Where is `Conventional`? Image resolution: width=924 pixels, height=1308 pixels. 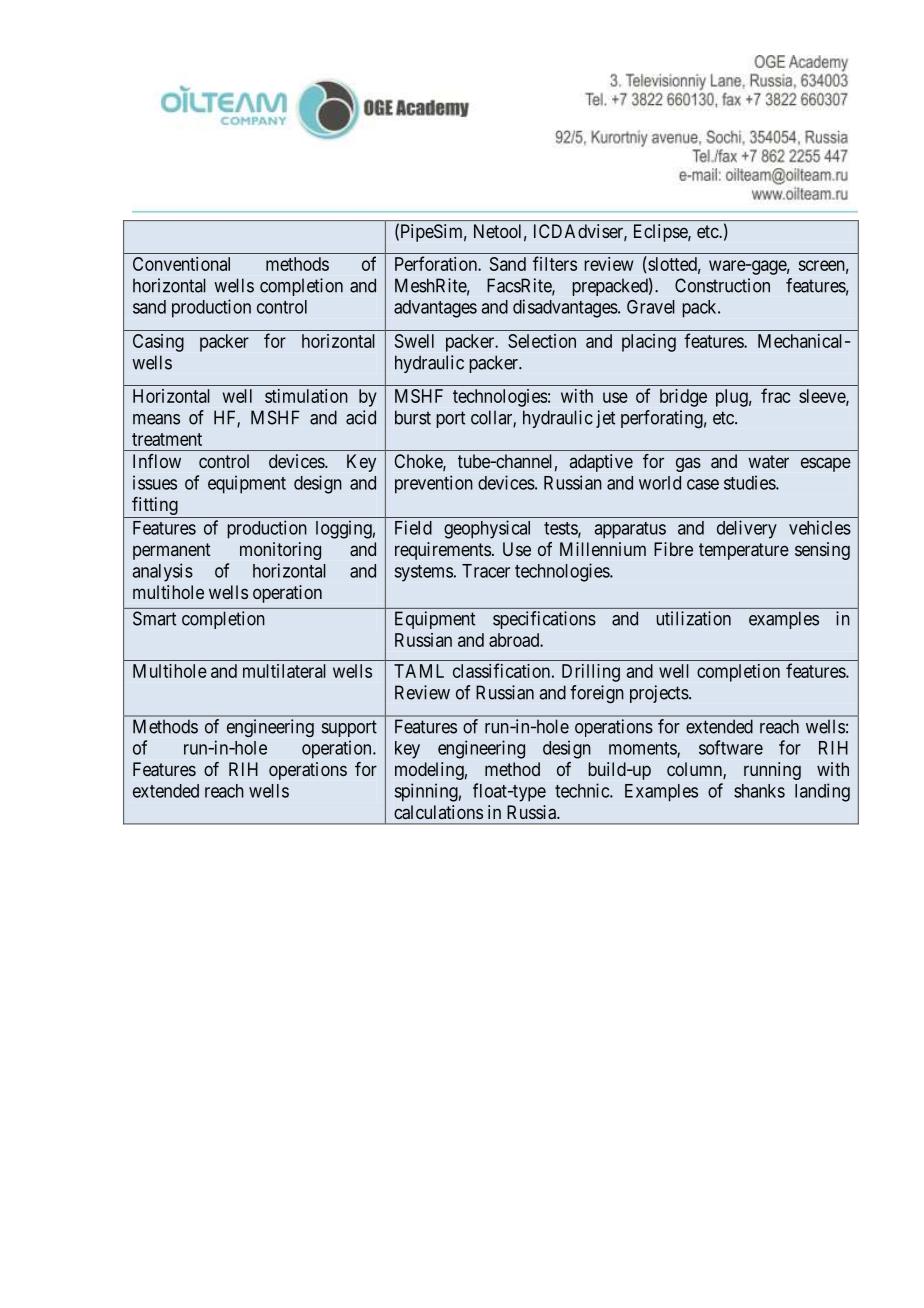
Conventional is located at coordinates (181, 264).
